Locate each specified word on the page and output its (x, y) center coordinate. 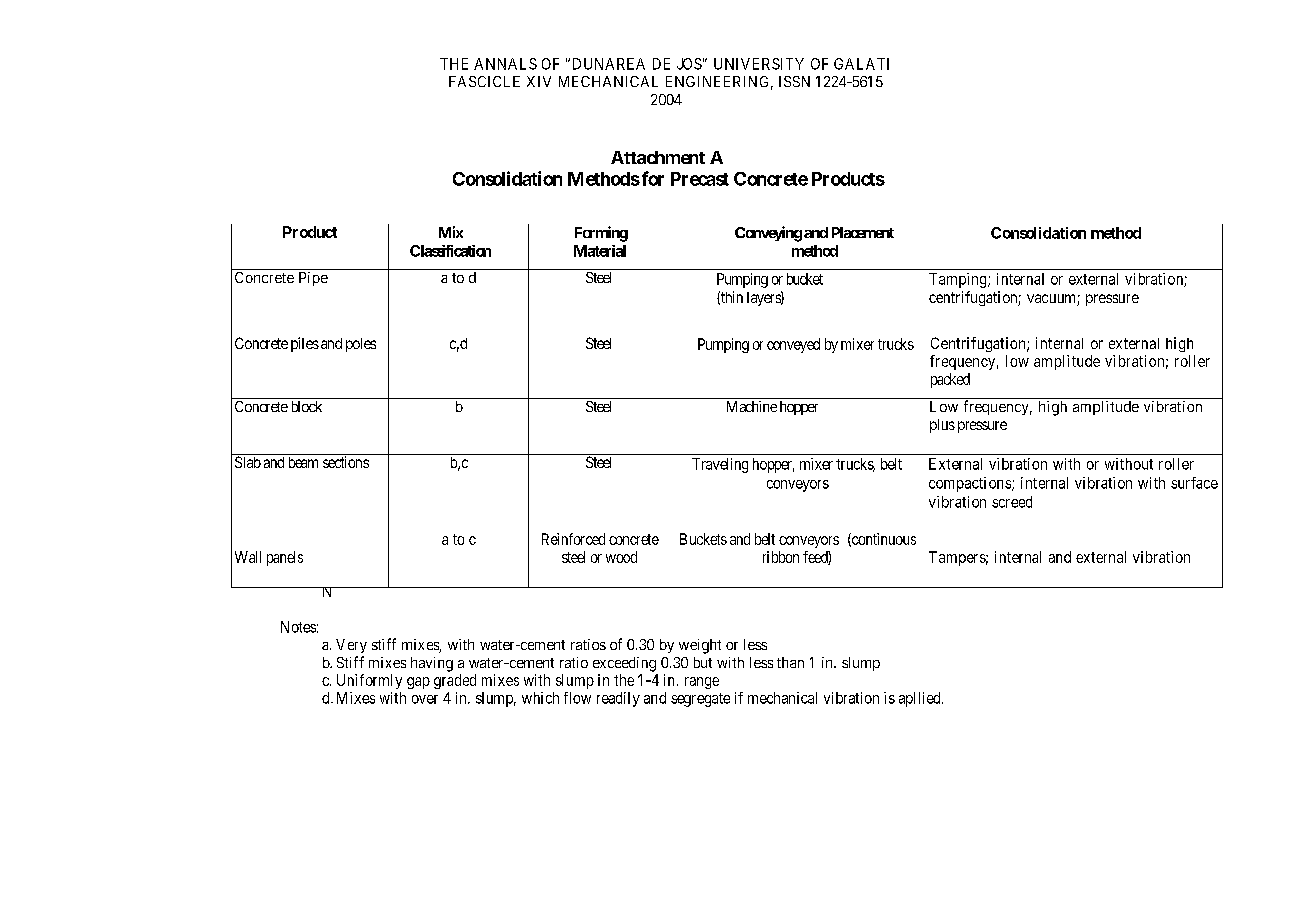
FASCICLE (484, 81)
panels (285, 558)
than (790, 662)
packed (950, 380)
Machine (752, 406)
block (307, 406)
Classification (450, 251)
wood (621, 557)
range (702, 683)
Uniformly (369, 681)
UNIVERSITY (759, 64)
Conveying (768, 234)
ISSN (794, 81)
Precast (700, 179)
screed (1012, 502)
